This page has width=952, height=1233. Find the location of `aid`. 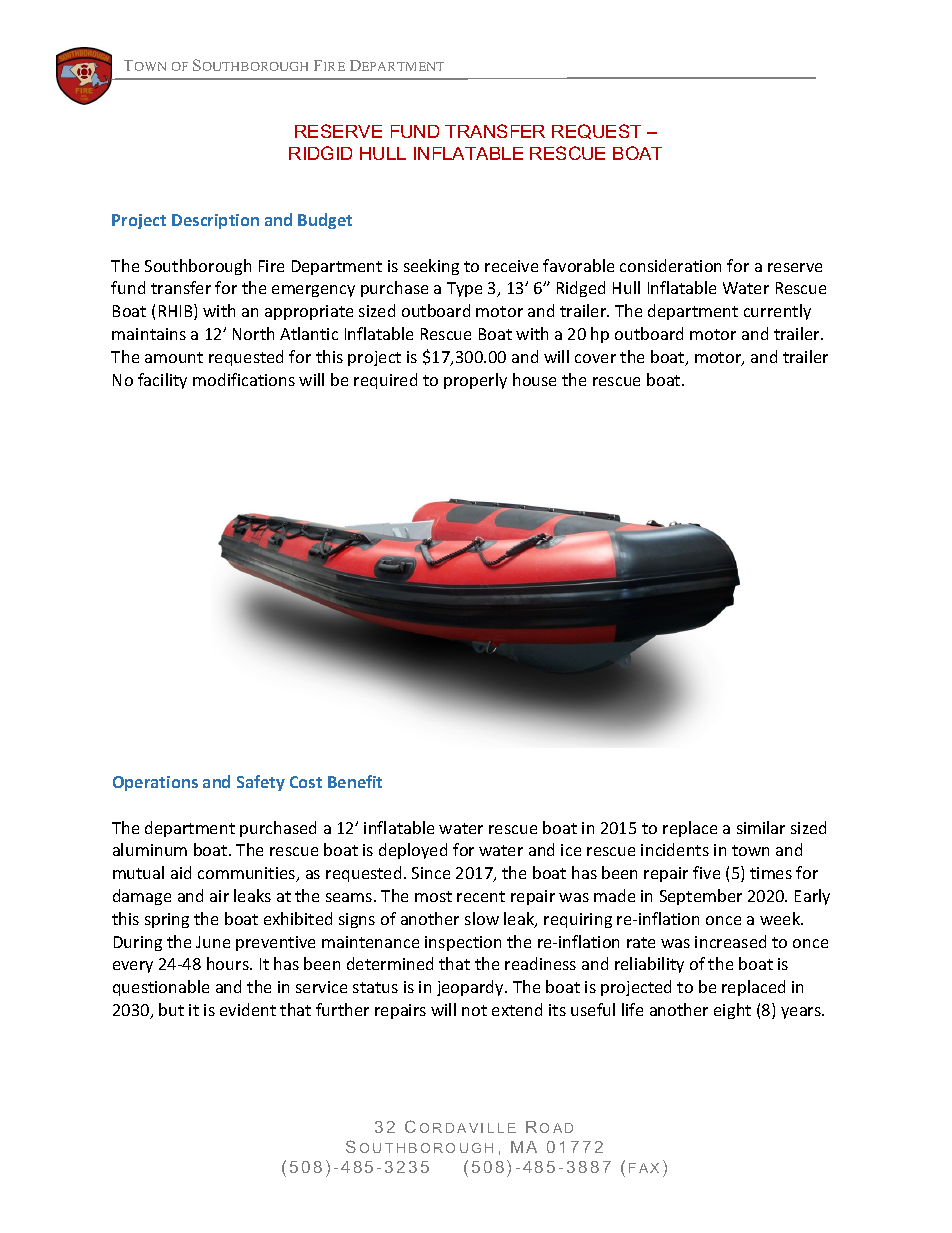

aid is located at coordinates (181, 872).
